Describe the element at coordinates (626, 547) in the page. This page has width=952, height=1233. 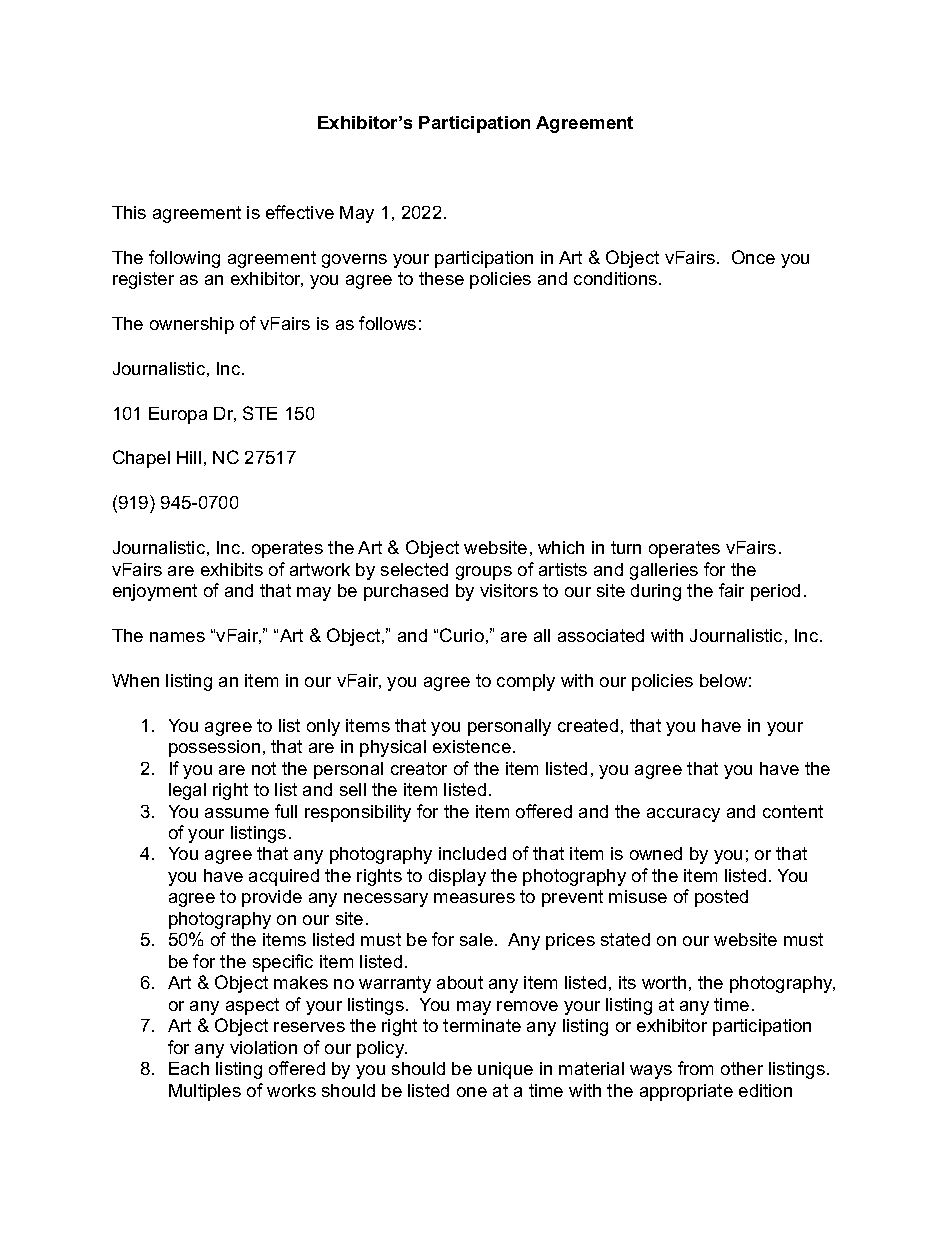
I see `turn` at that location.
